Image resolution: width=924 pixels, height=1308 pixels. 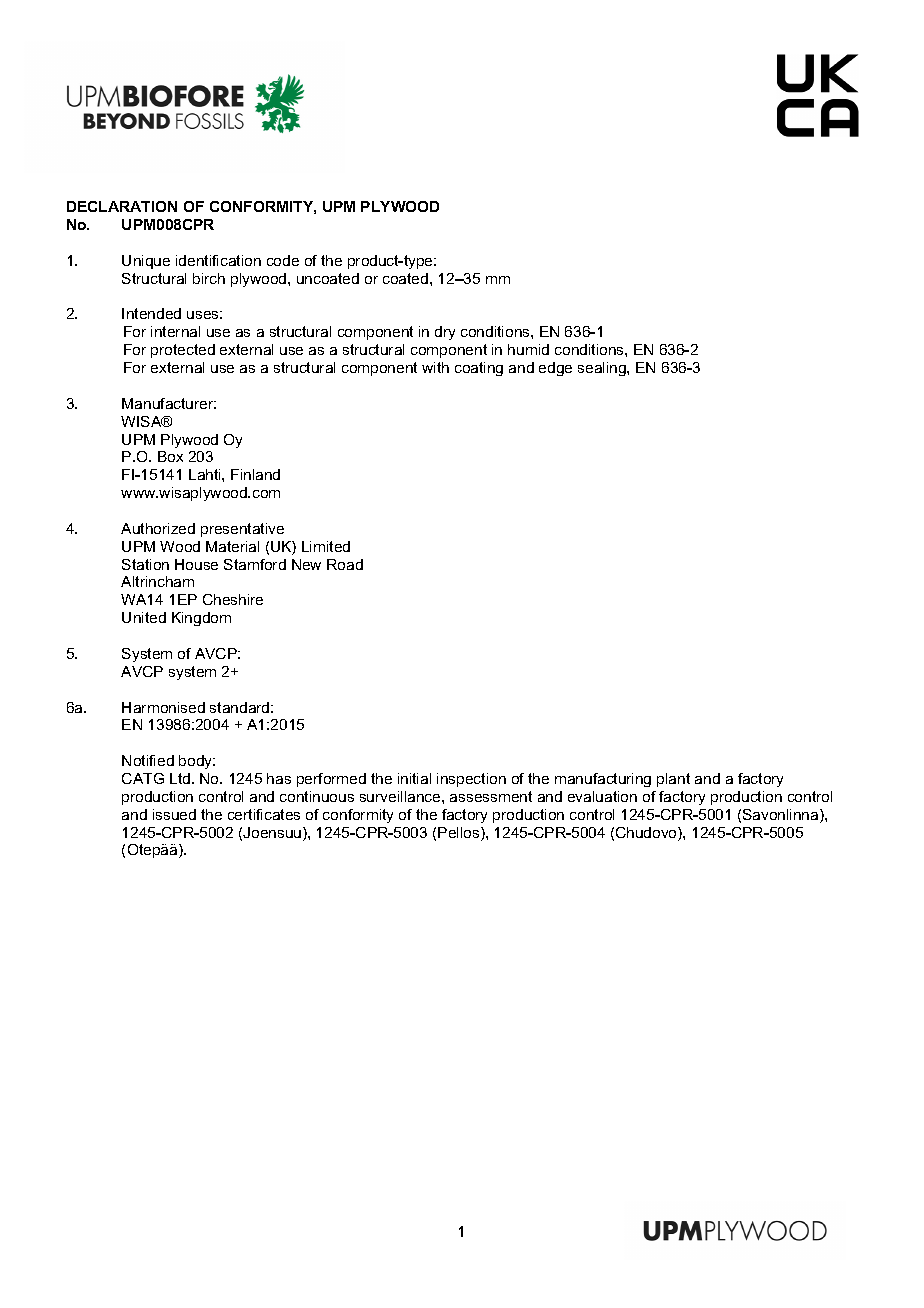 What do you see at coordinates (401, 796) in the screenshot?
I see `surveillance` at bounding box center [401, 796].
